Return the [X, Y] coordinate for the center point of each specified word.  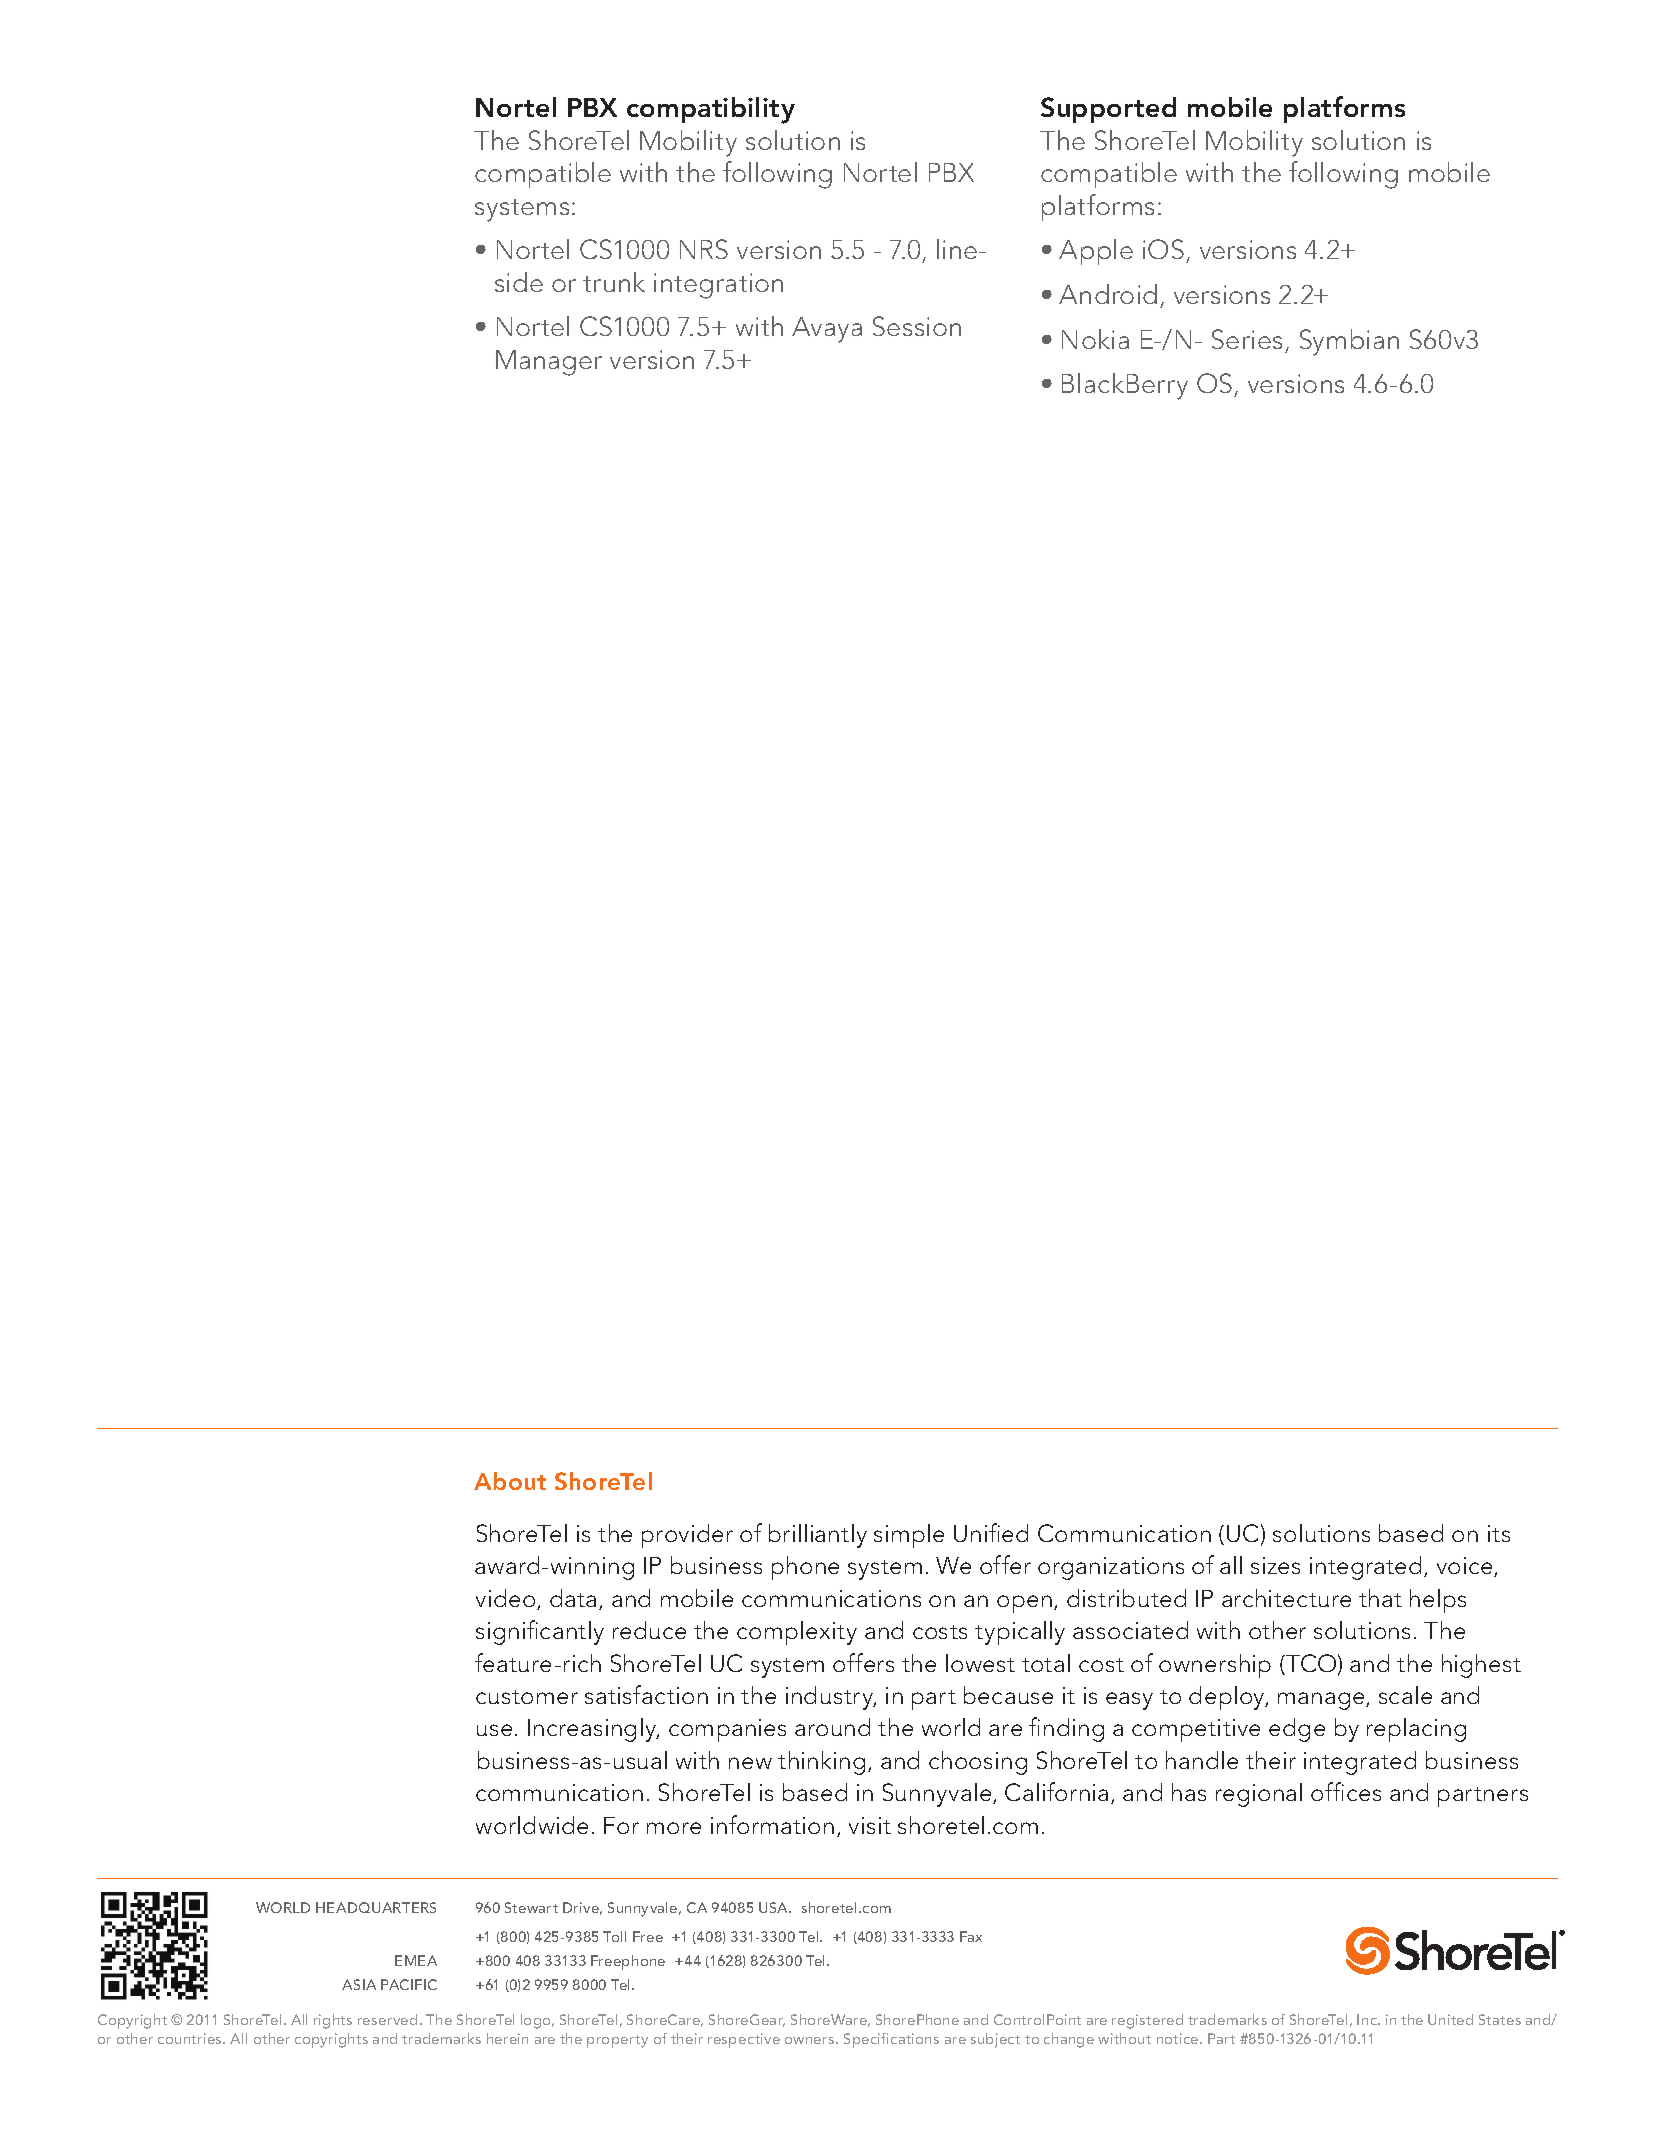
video [507, 1599]
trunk [614, 282]
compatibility [711, 110]
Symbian [1349, 342]
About [510, 1481]
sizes [1275, 1565]
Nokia [1095, 339]
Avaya [827, 330]
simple [909, 1536]
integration [718, 286]
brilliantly [818, 1536]
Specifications [891, 2040]
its [1499, 1533]
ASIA [359, 1984]
